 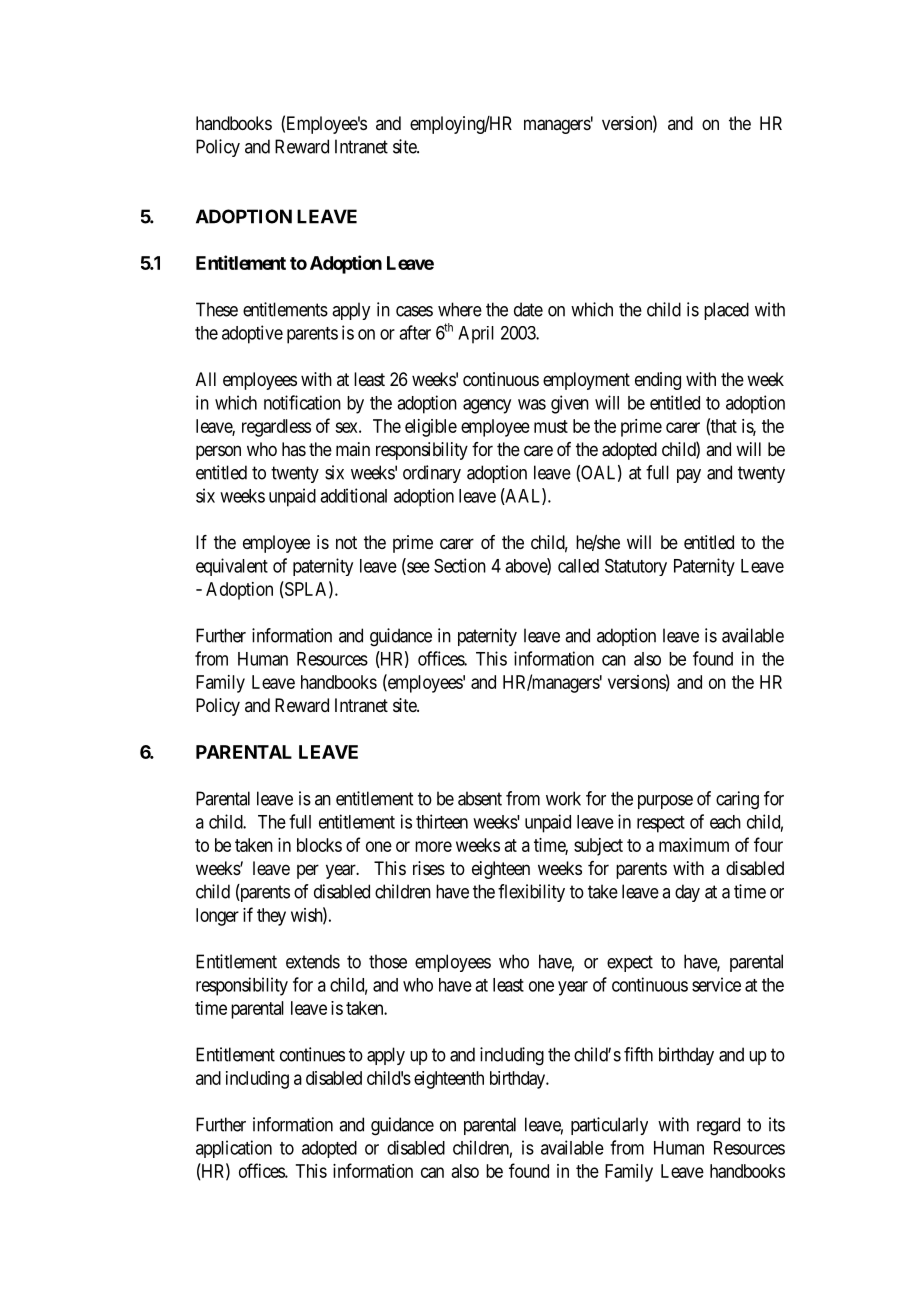 I want to click on Statutory, so click(x=636, y=567).
